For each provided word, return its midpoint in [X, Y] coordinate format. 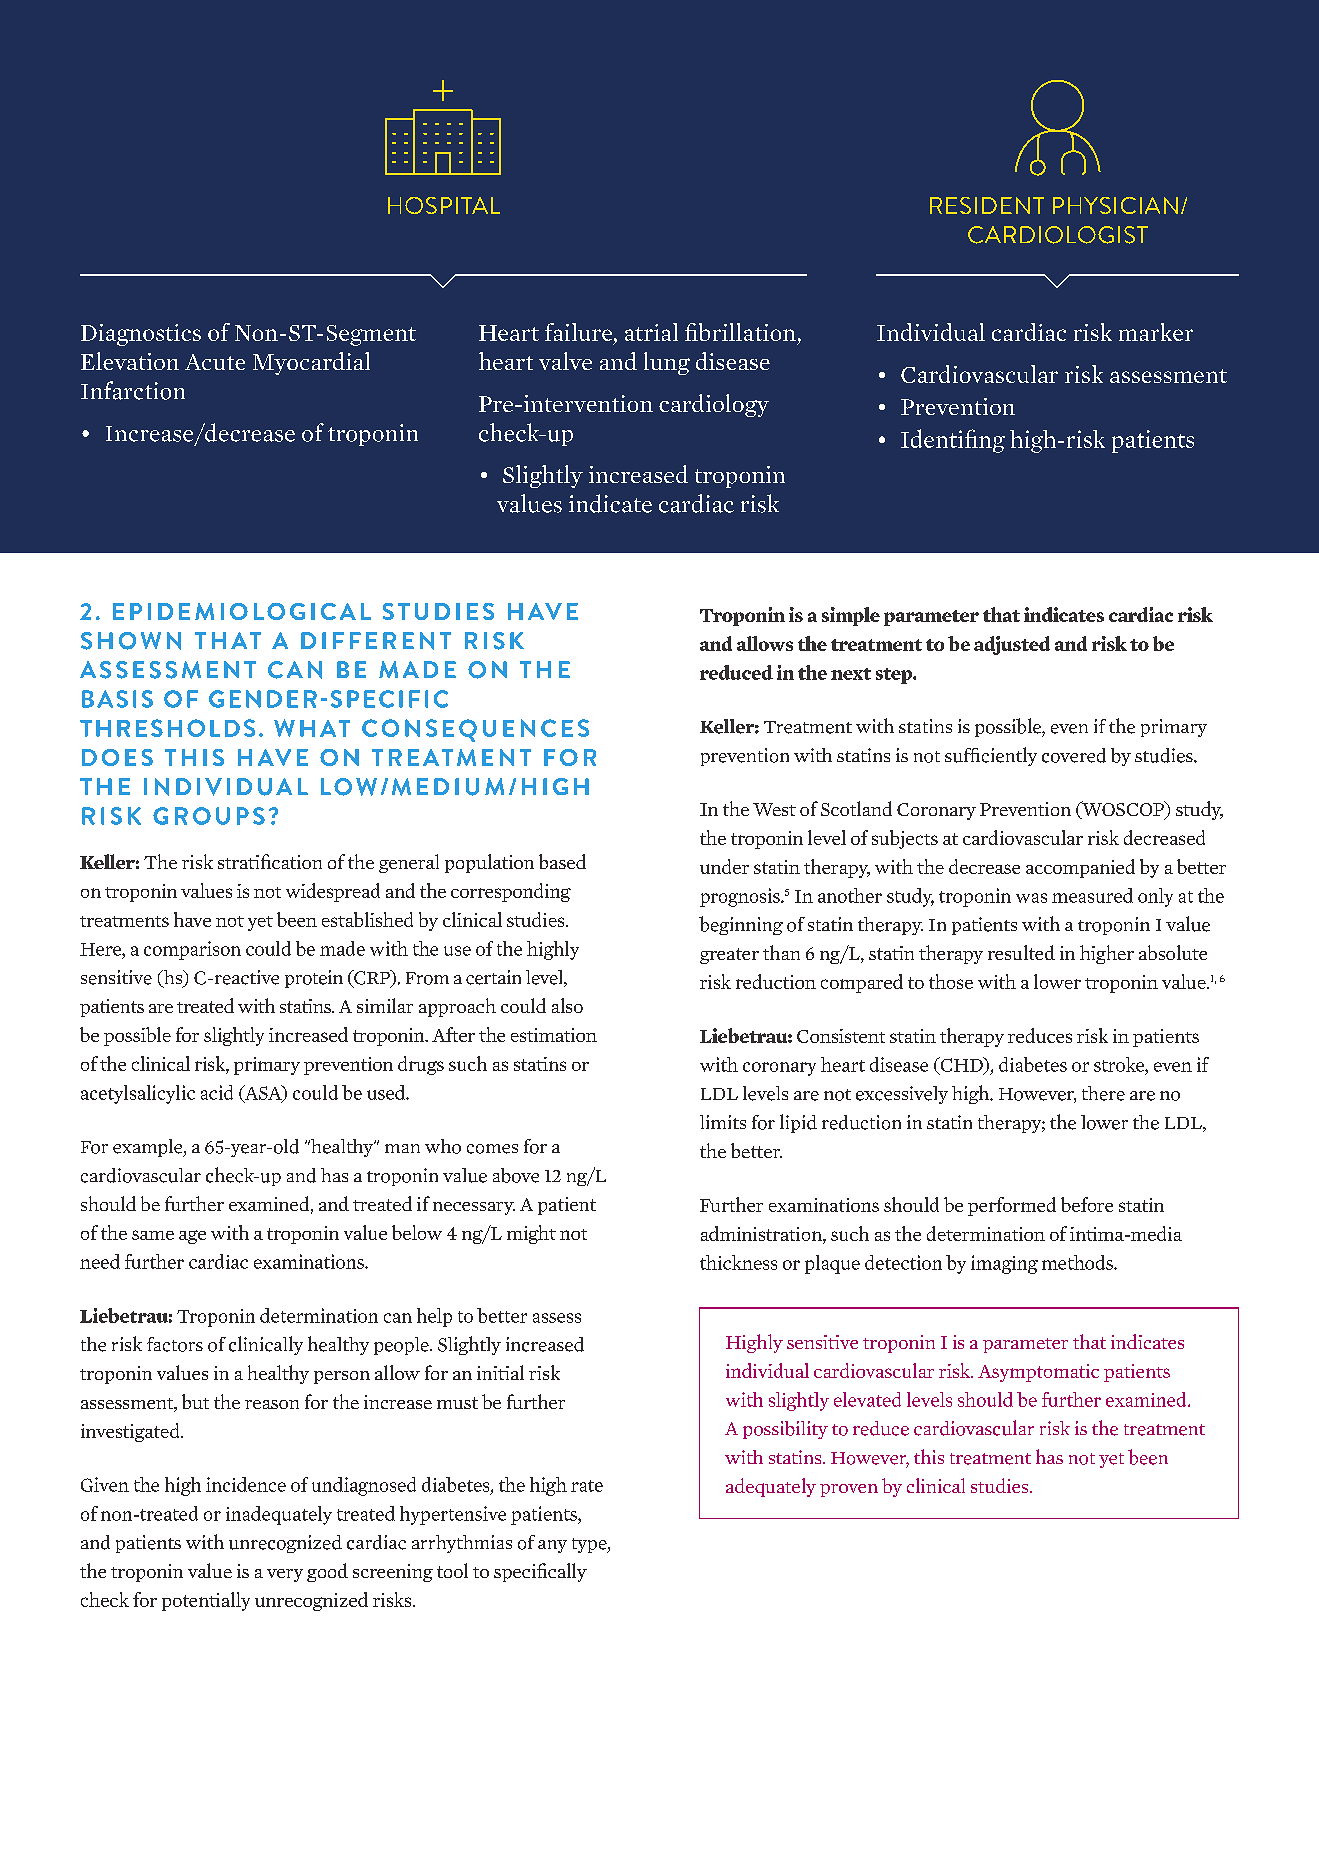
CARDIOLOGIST [1058, 235]
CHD [961, 1065]
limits [723, 1122]
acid [217, 1092]
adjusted [1012, 645]
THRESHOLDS [167, 728]
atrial [651, 332]
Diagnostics [141, 335]
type [590, 1545]
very [285, 1575]
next [851, 674]
